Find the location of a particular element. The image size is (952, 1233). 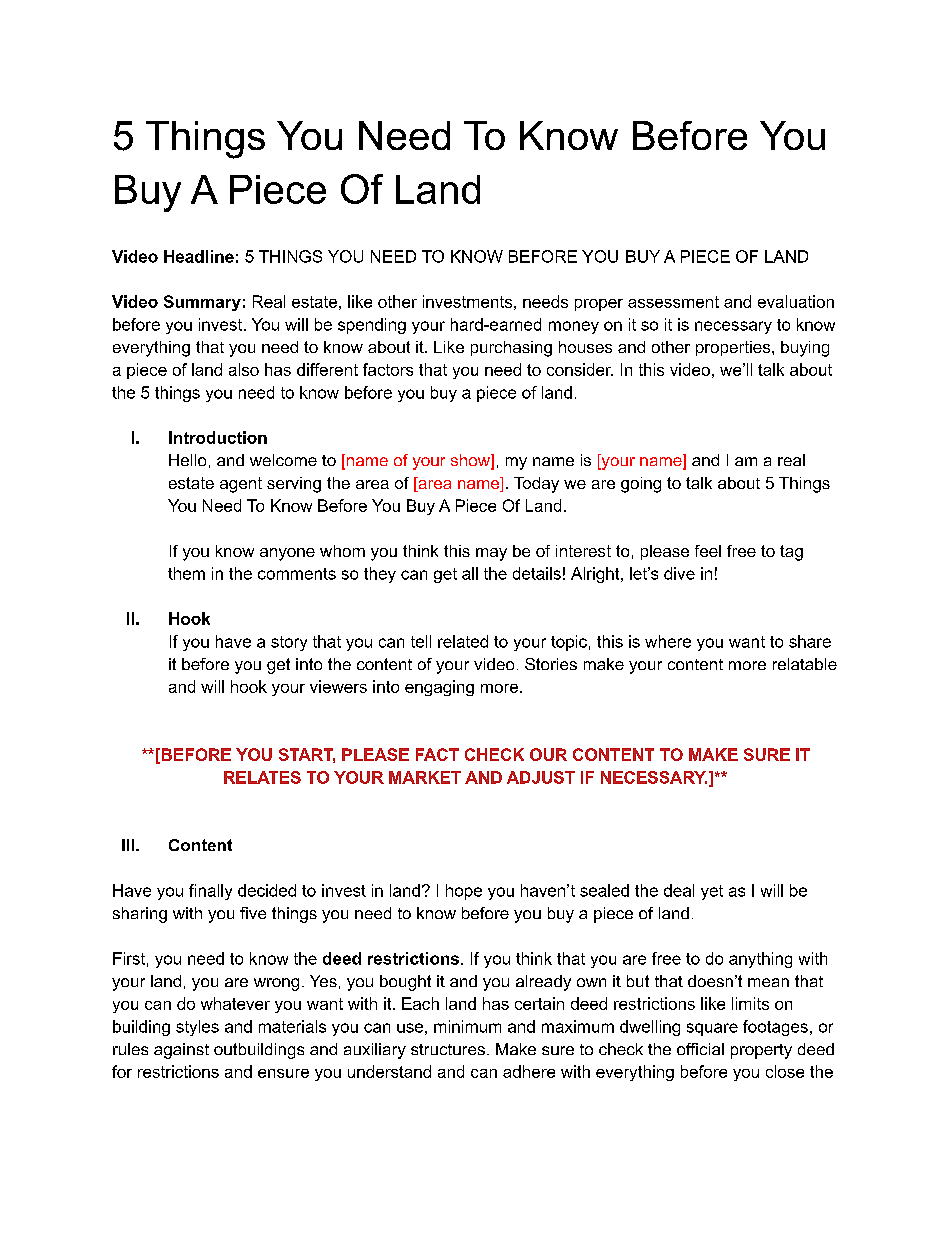

Summary is located at coordinates (202, 303).
